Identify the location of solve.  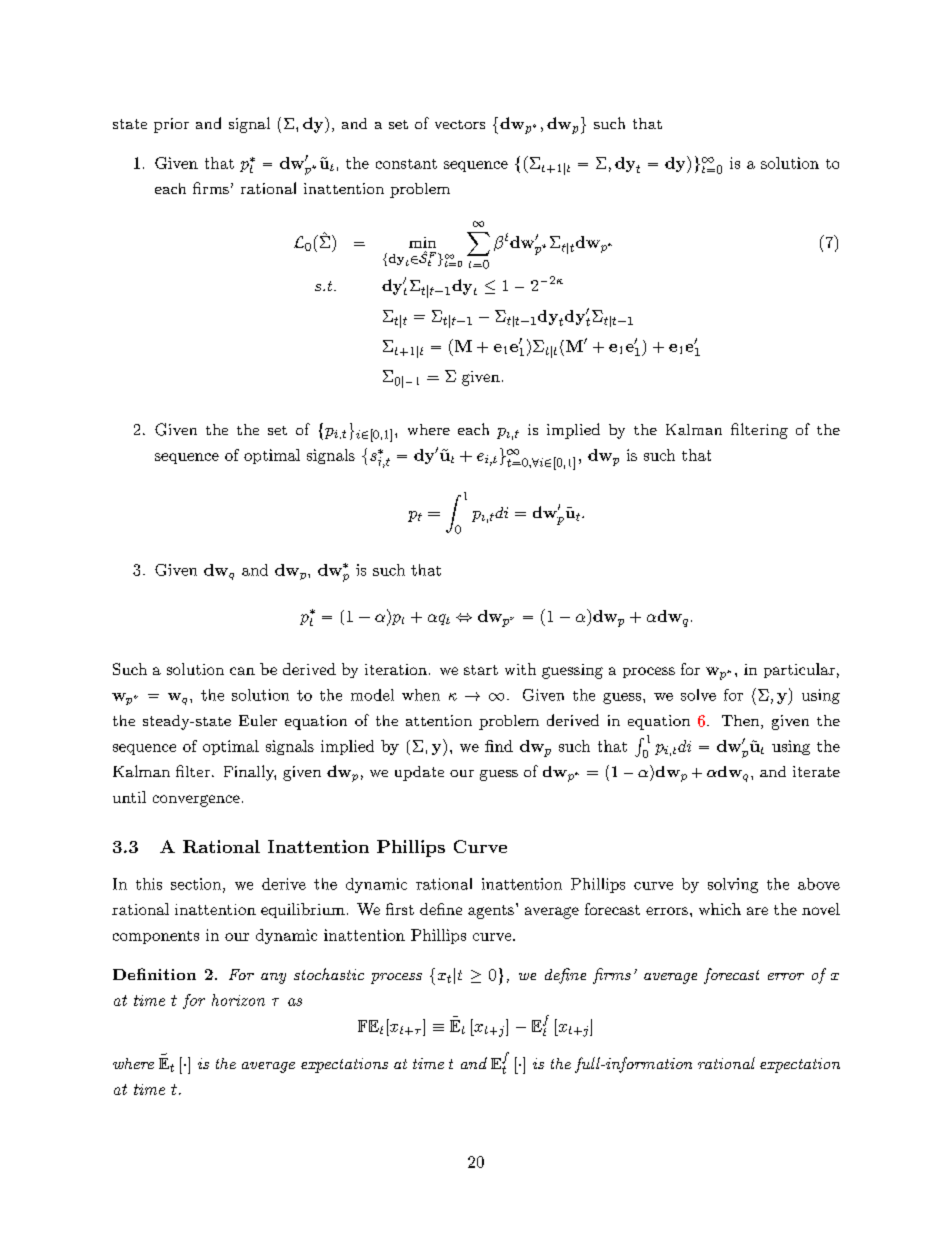
(698, 695).
